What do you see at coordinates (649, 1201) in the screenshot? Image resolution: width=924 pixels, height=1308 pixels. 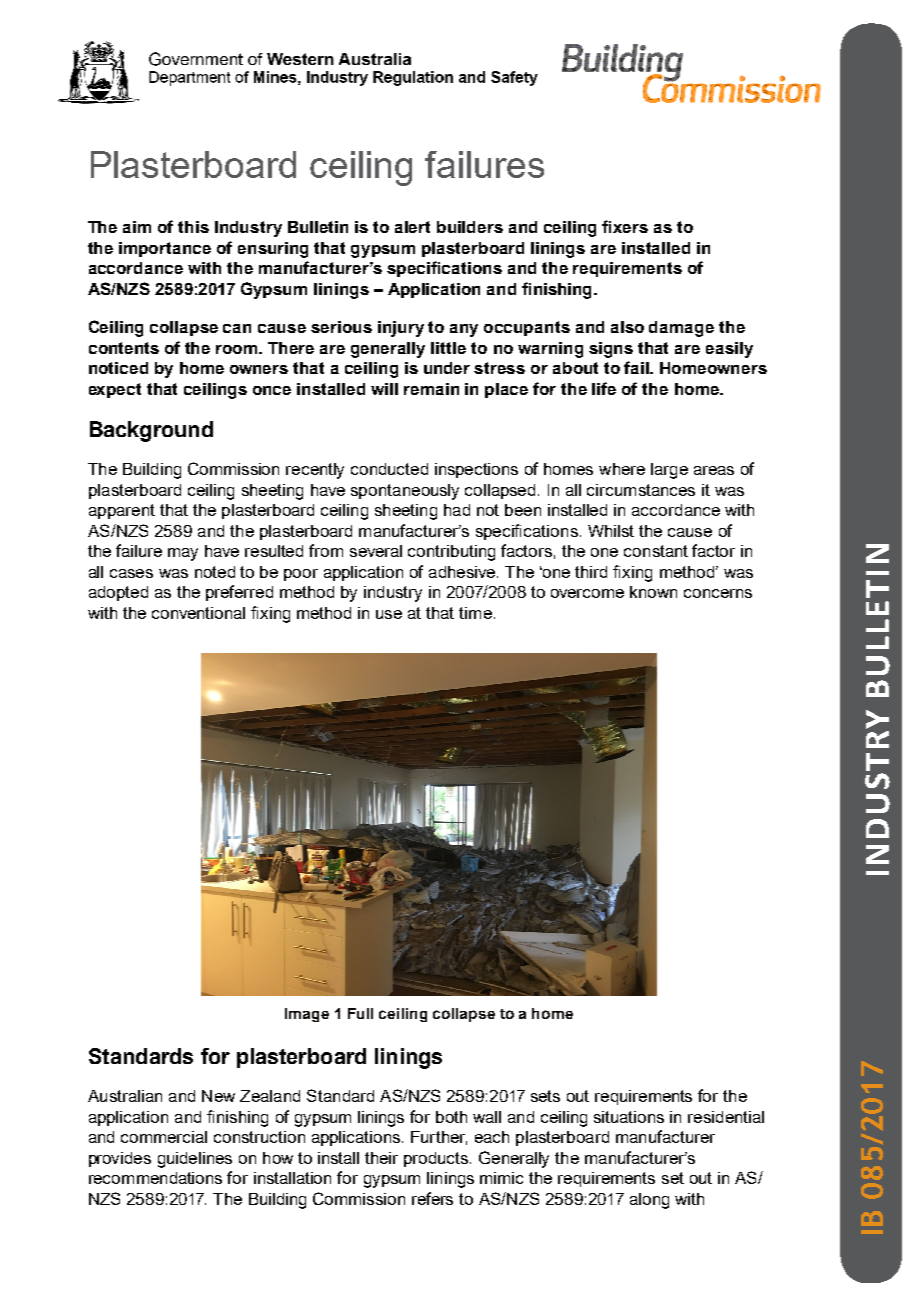 I see `along` at bounding box center [649, 1201].
